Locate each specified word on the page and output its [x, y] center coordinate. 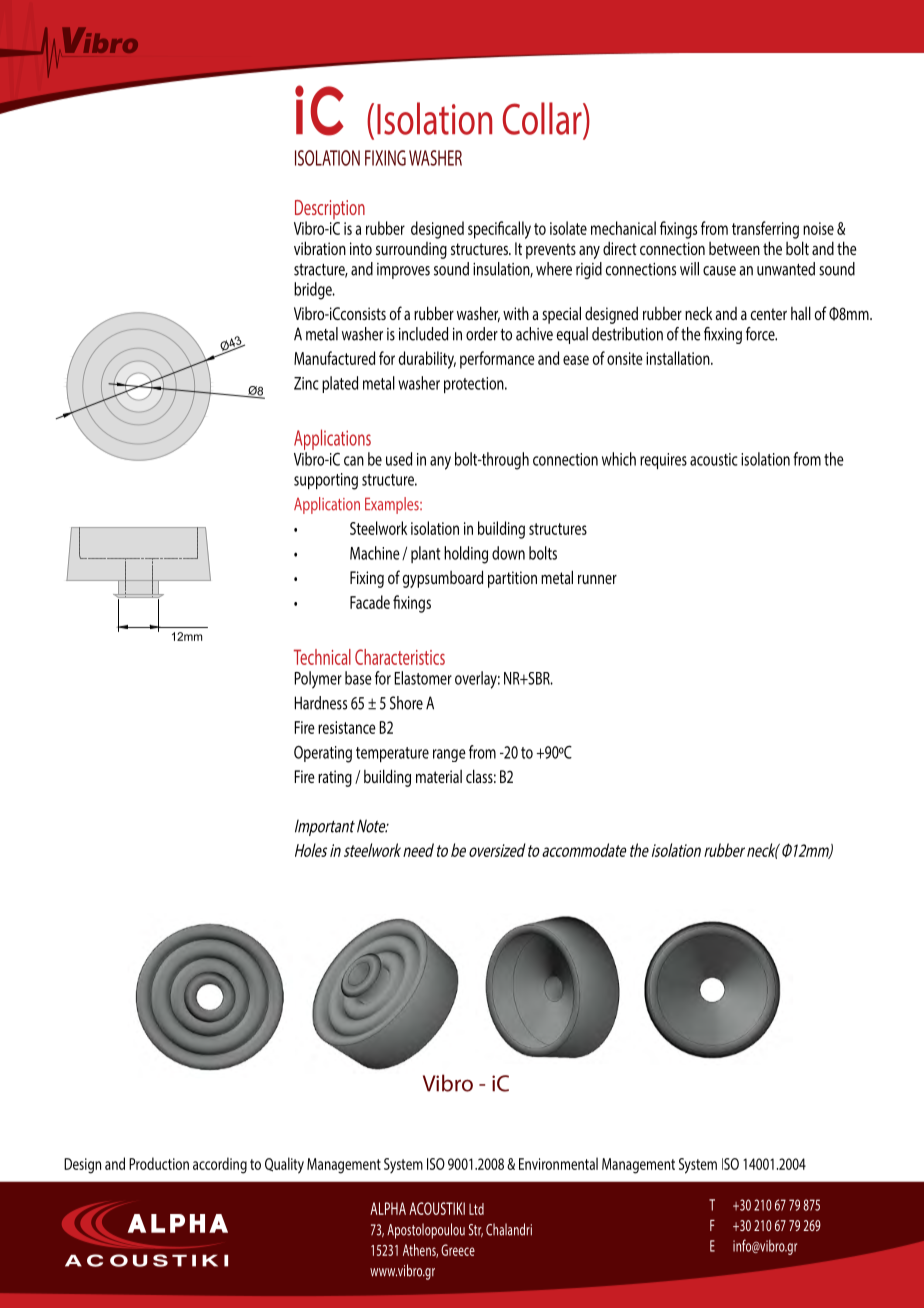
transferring [765, 230]
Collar [543, 118]
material [439, 776]
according [220, 1165]
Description [330, 211]
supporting [326, 481]
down [508, 553]
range [449, 755]
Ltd [476, 1209]
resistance [347, 727]
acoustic [714, 459]
